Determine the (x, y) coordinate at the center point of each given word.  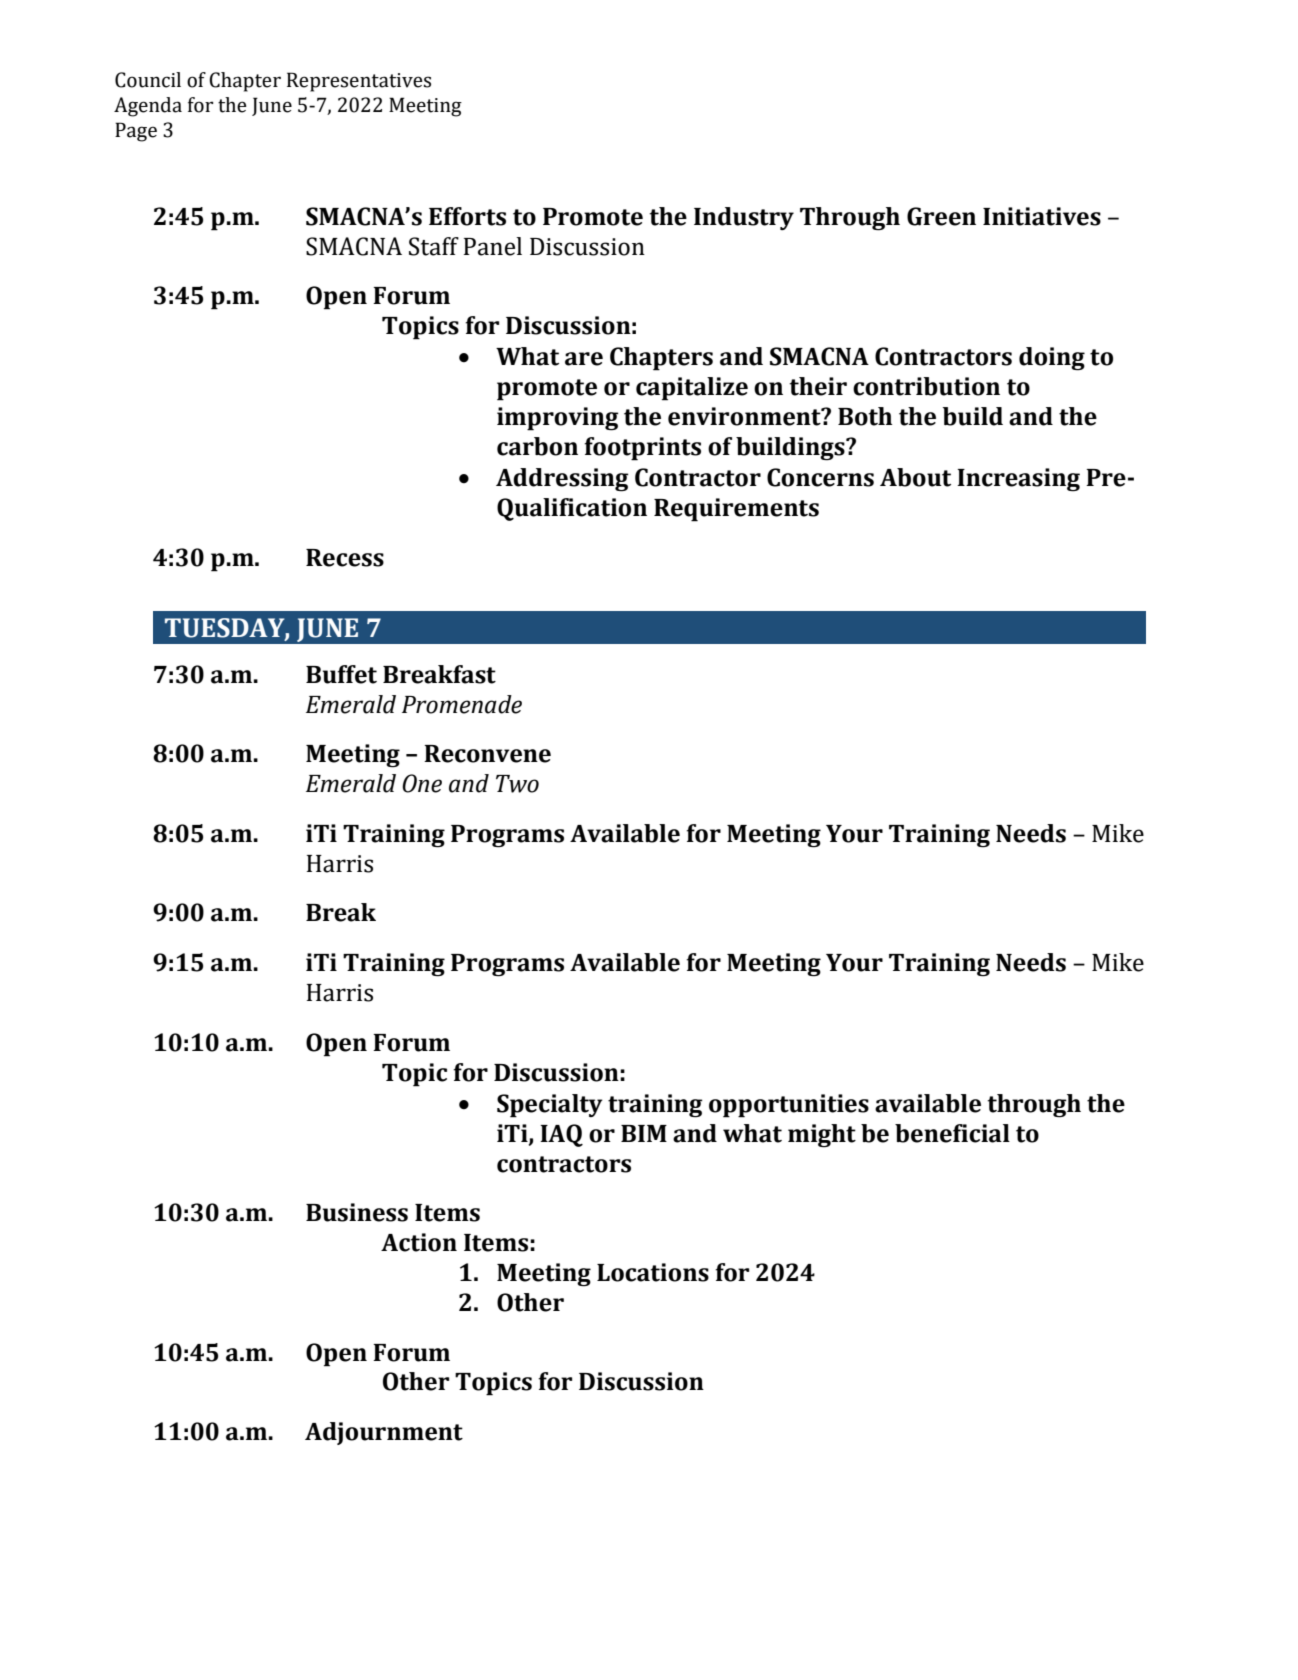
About (915, 477)
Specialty (550, 1106)
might (822, 1135)
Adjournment (384, 1433)
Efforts (467, 216)
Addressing (562, 479)
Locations (653, 1272)
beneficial (952, 1133)
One (422, 783)
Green (941, 216)
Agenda (148, 107)
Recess (345, 558)
